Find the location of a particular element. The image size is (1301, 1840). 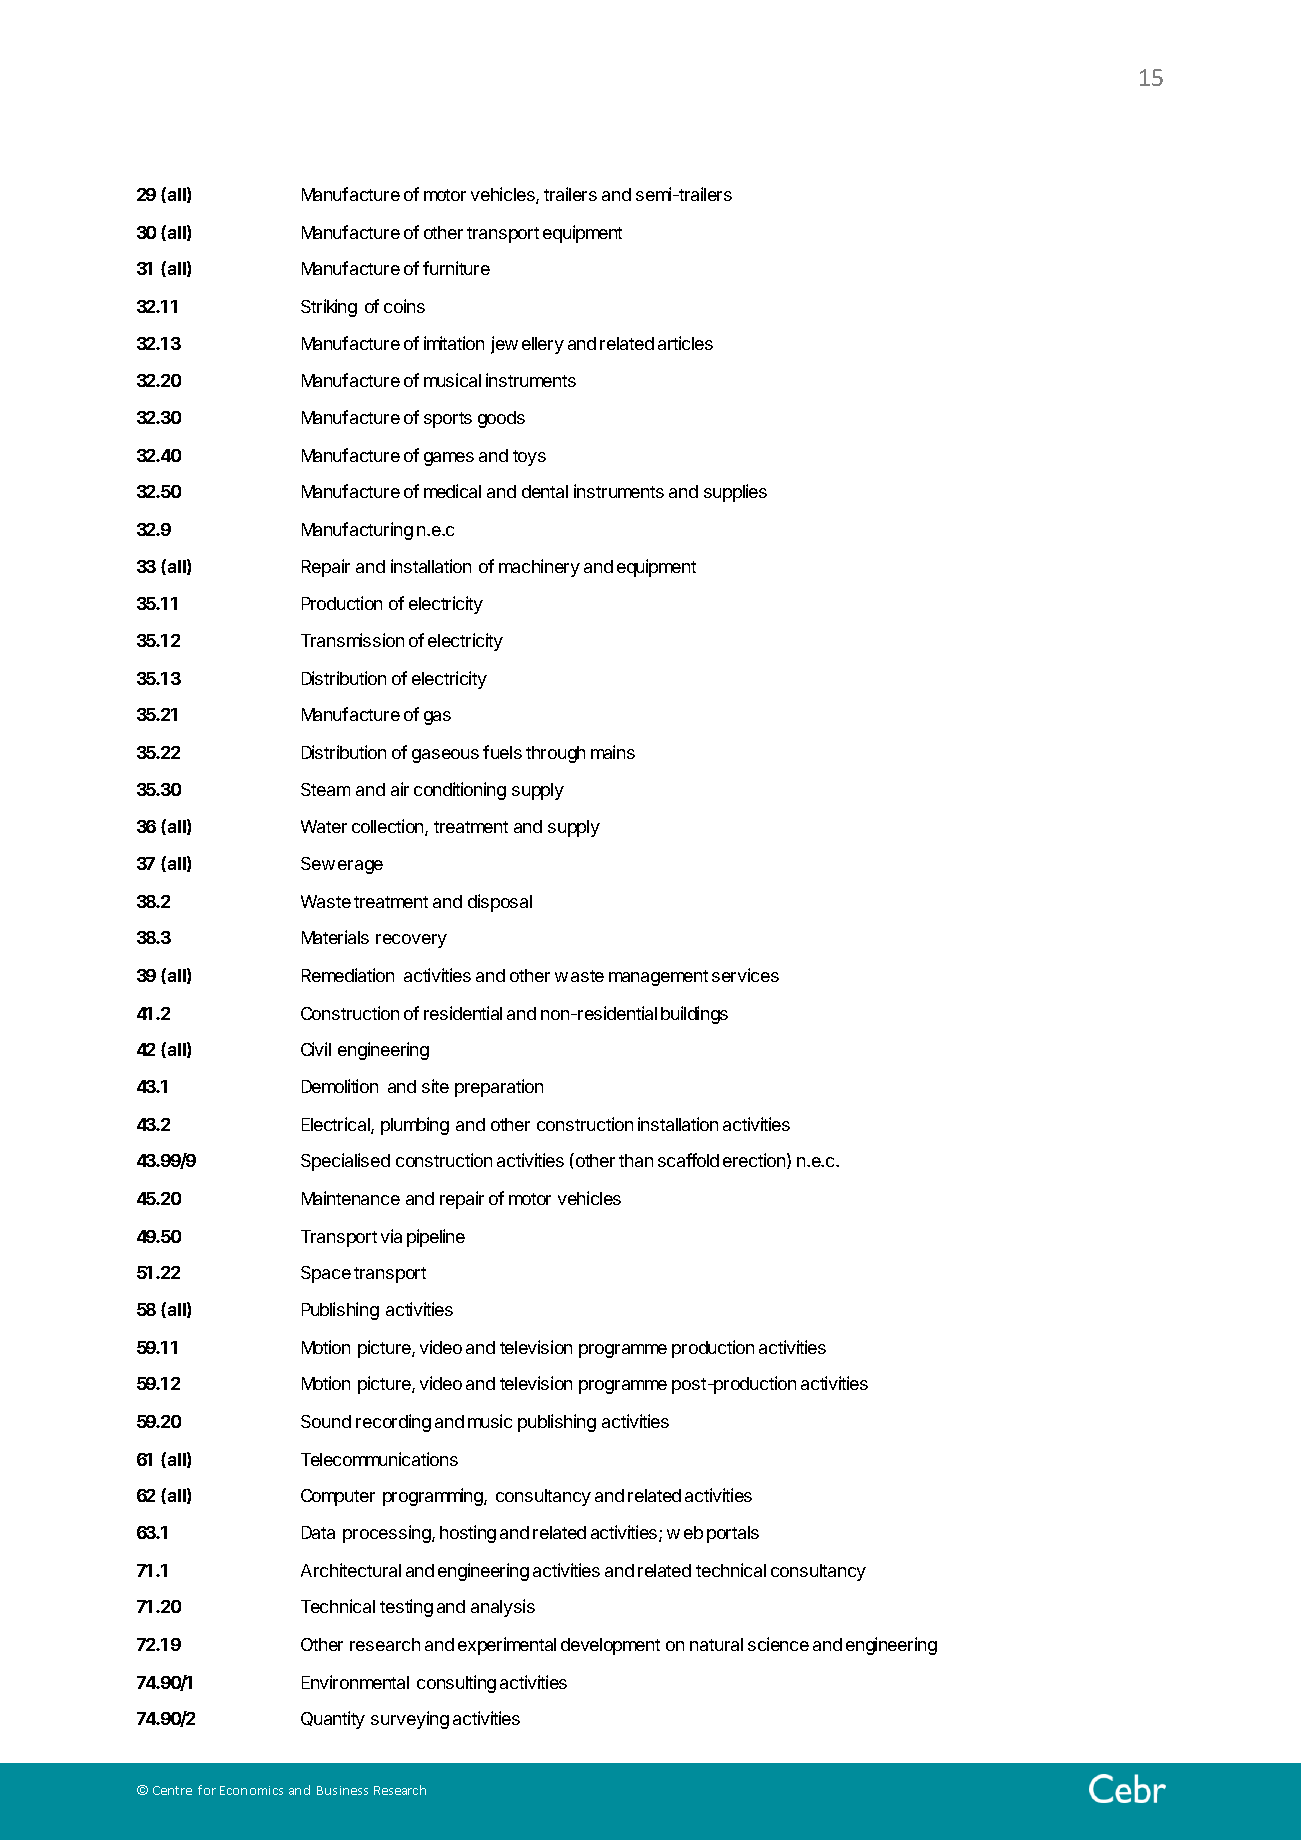

consulting is located at coordinates (456, 1684).
